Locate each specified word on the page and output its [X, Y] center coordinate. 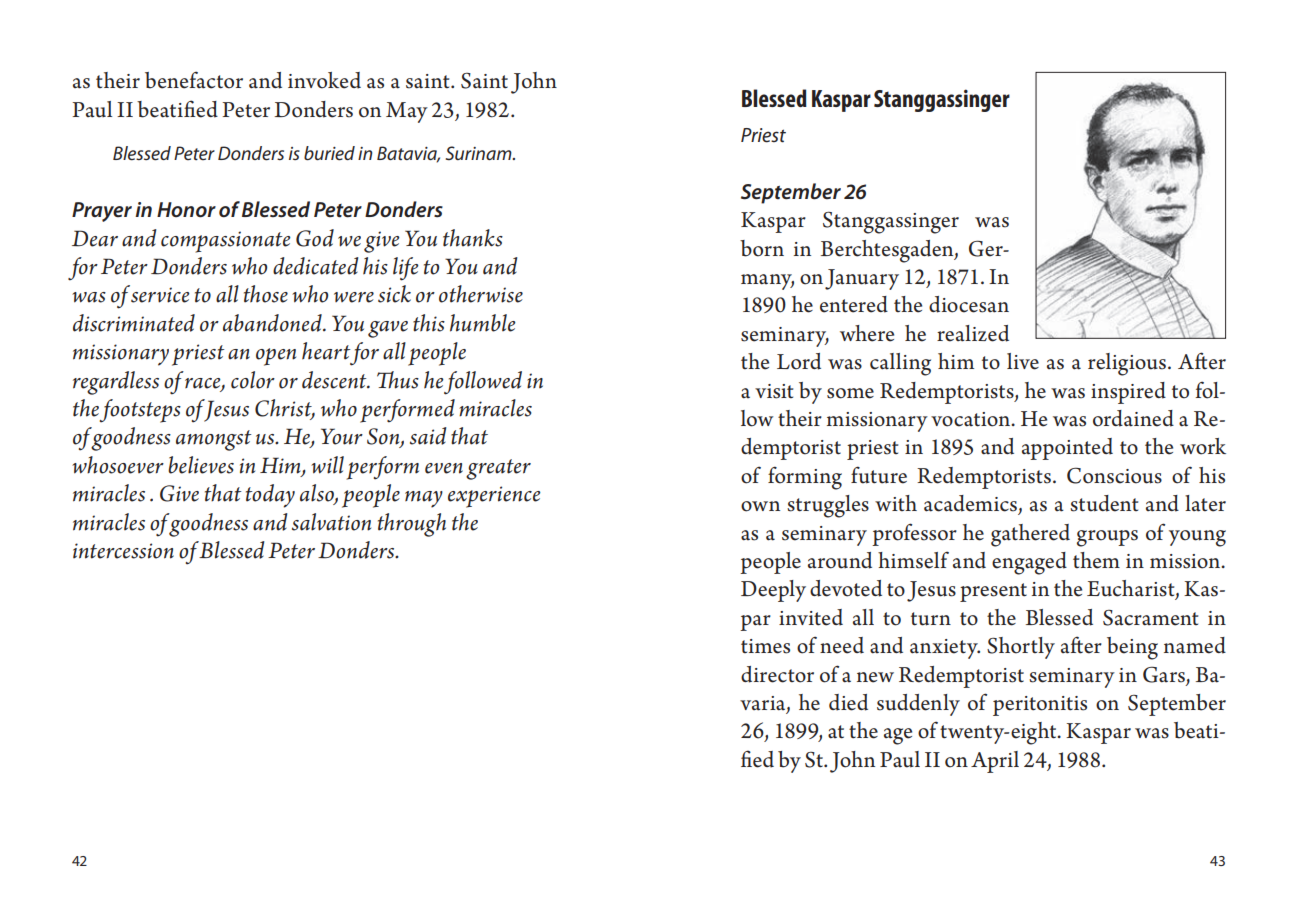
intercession [123, 551]
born [762, 248]
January [862, 279]
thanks [473, 238]
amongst [213, 440]
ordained [1133, 418]
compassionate [226, 242]
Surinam [479, 153]
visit [774, 391]
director [777, 674]
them [1096, 560]
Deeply [773, 591]
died [848, 702]
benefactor [194, 80]
